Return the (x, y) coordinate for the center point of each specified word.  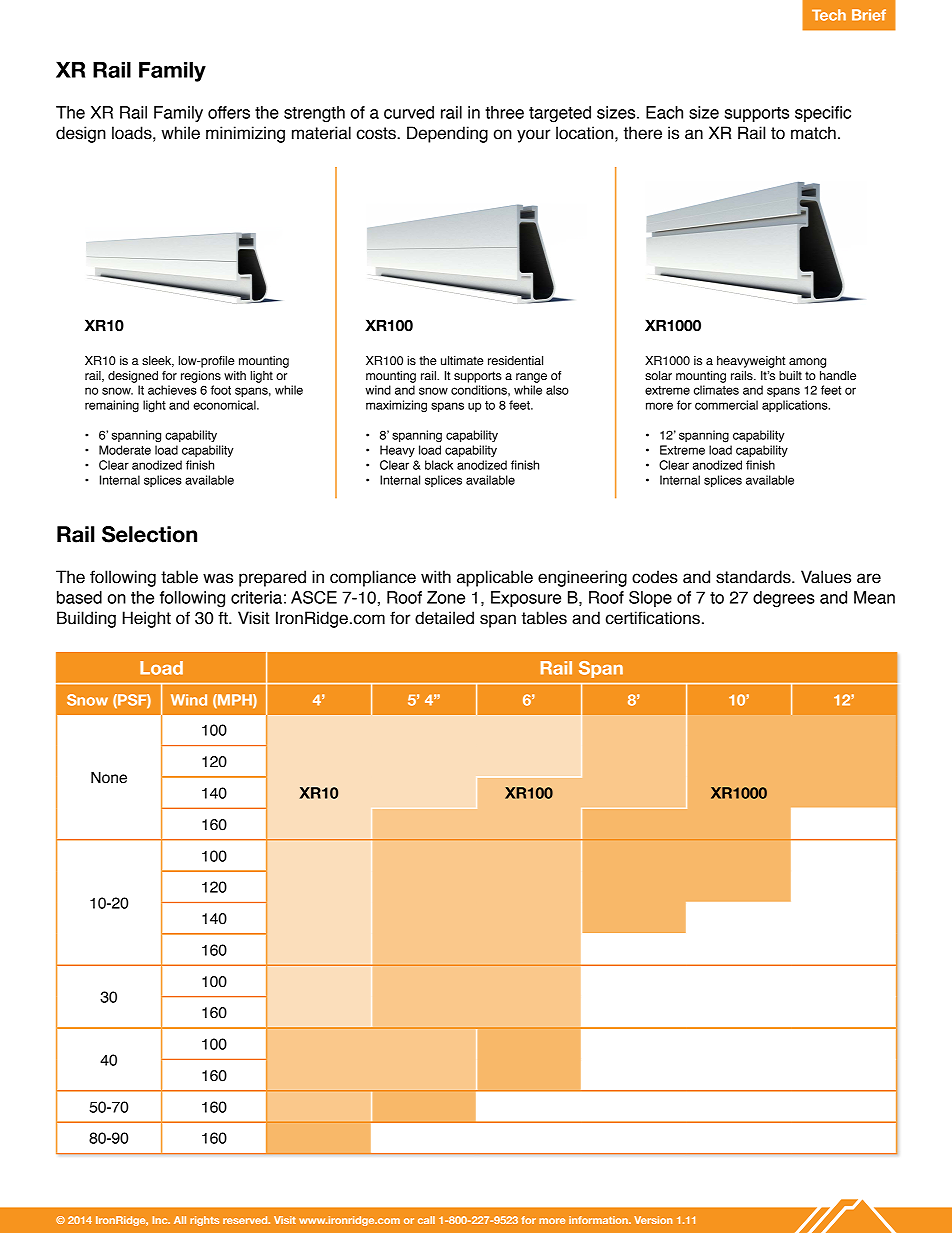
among (807, 363)
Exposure (526, 599)
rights (204, 1221)
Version (653, 1220)
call (426, 1220)
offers (229, 112)
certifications (653, 618)
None (109, 777)
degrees (784, 599)
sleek (158, 361)
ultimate (462, 360)
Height (147, 619)
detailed (444, 618)
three (504, 112)
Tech (829, 15)
